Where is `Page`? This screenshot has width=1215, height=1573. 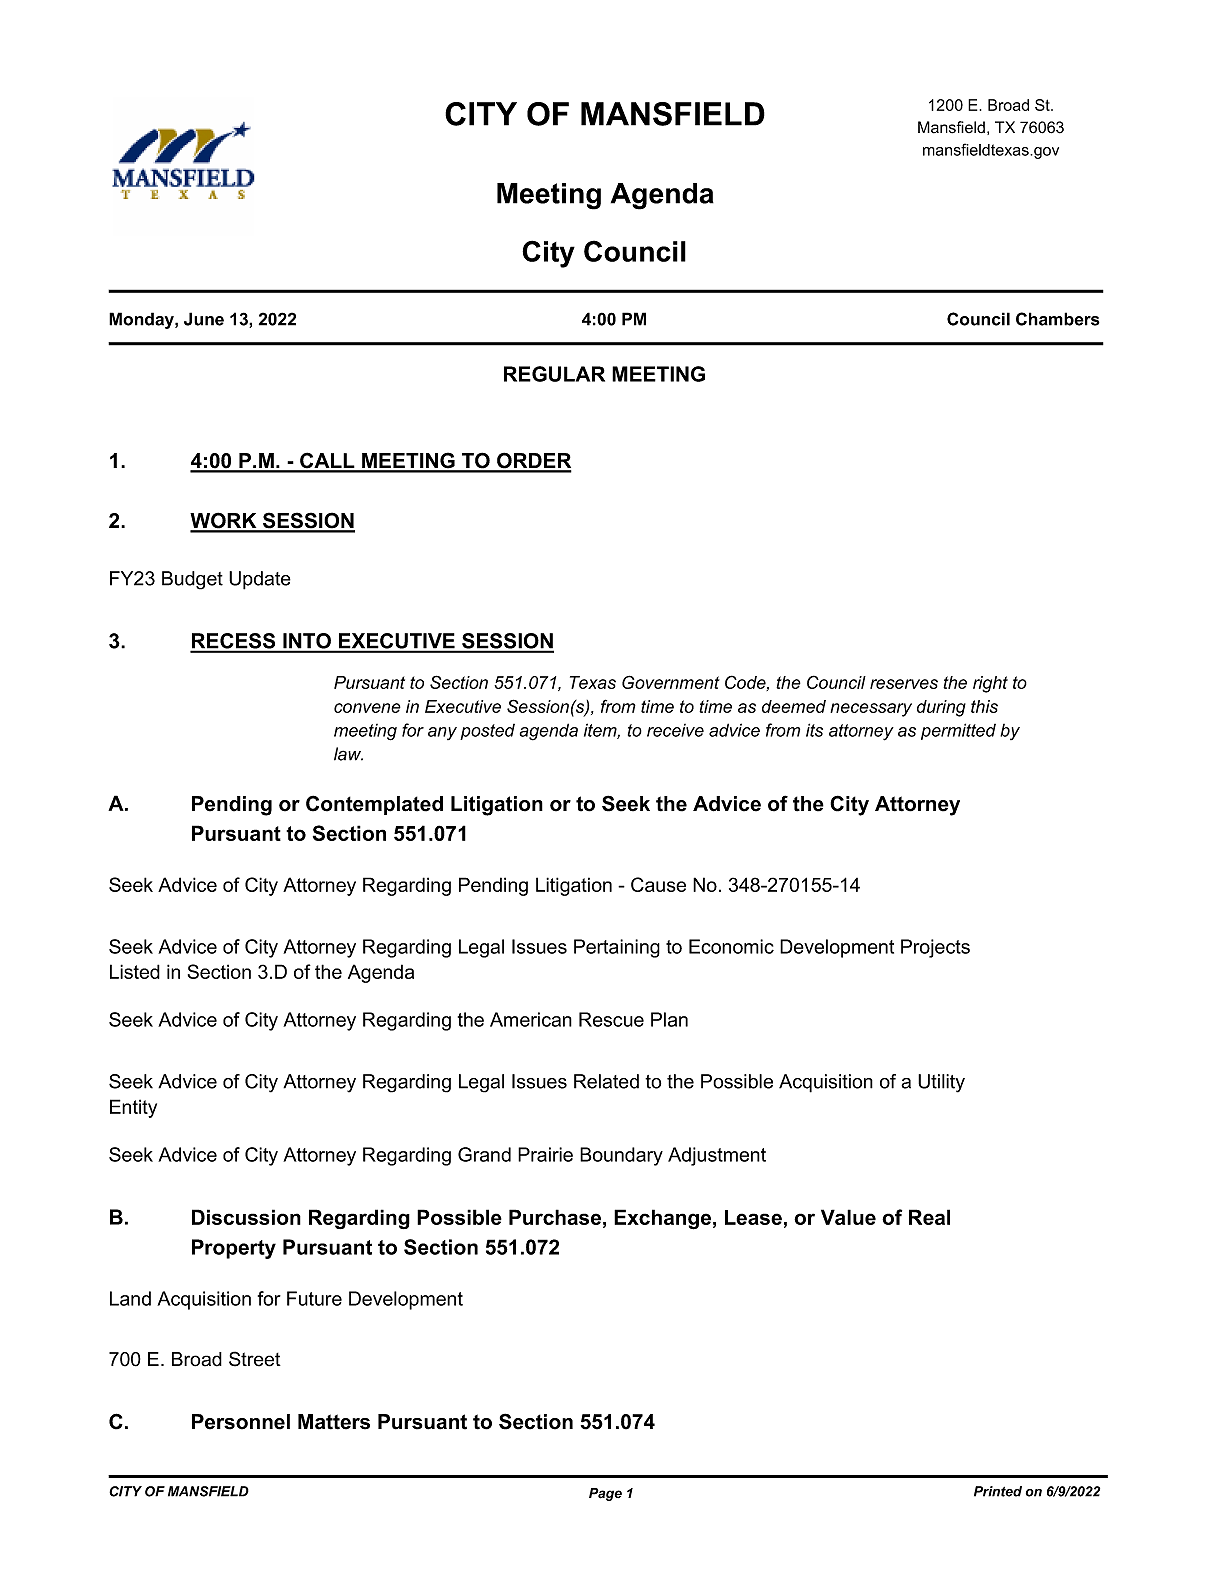 Page is located at coordinates (605, 1494).
